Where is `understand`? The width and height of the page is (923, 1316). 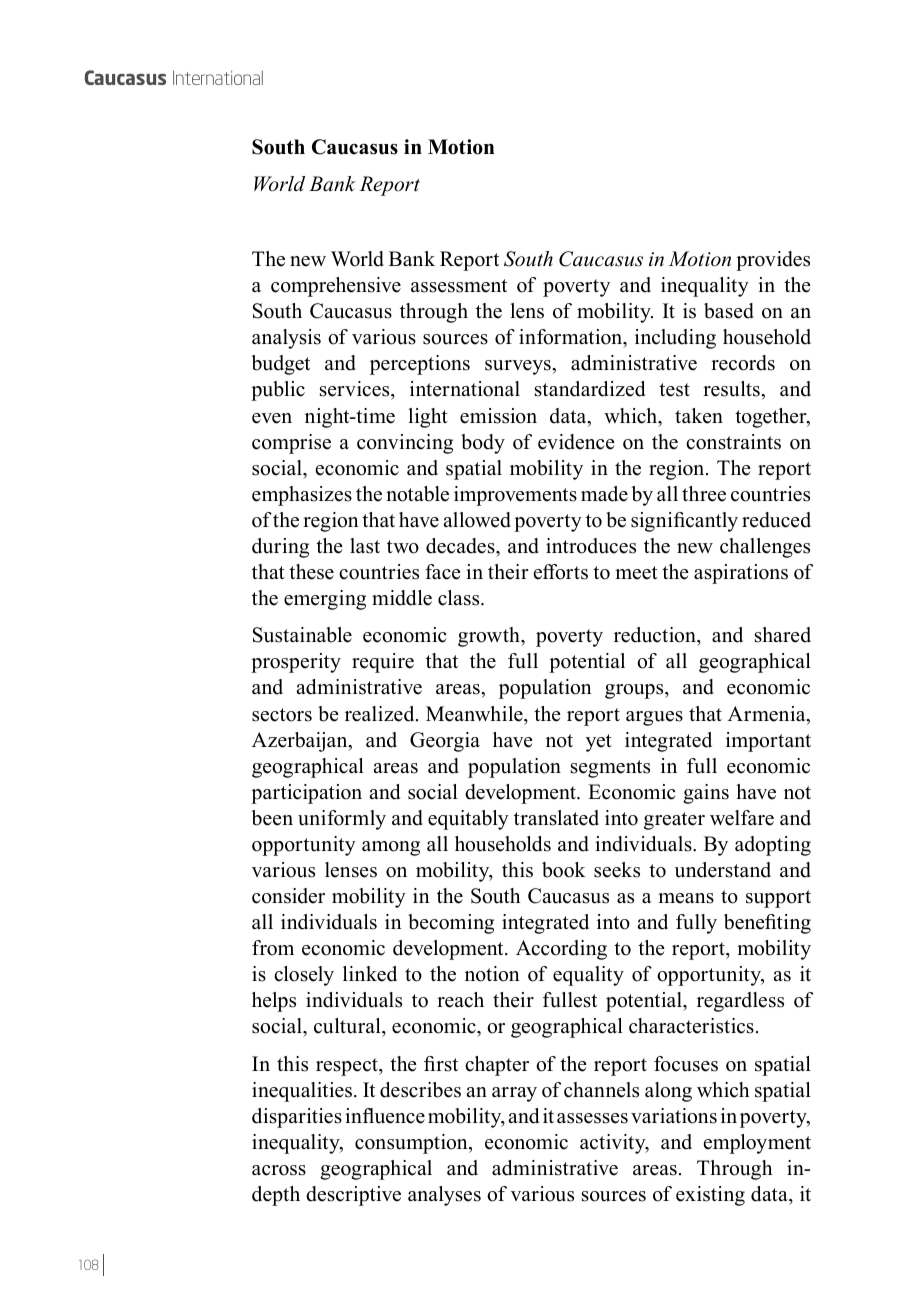 understand is located at coordinates (722, 870).
